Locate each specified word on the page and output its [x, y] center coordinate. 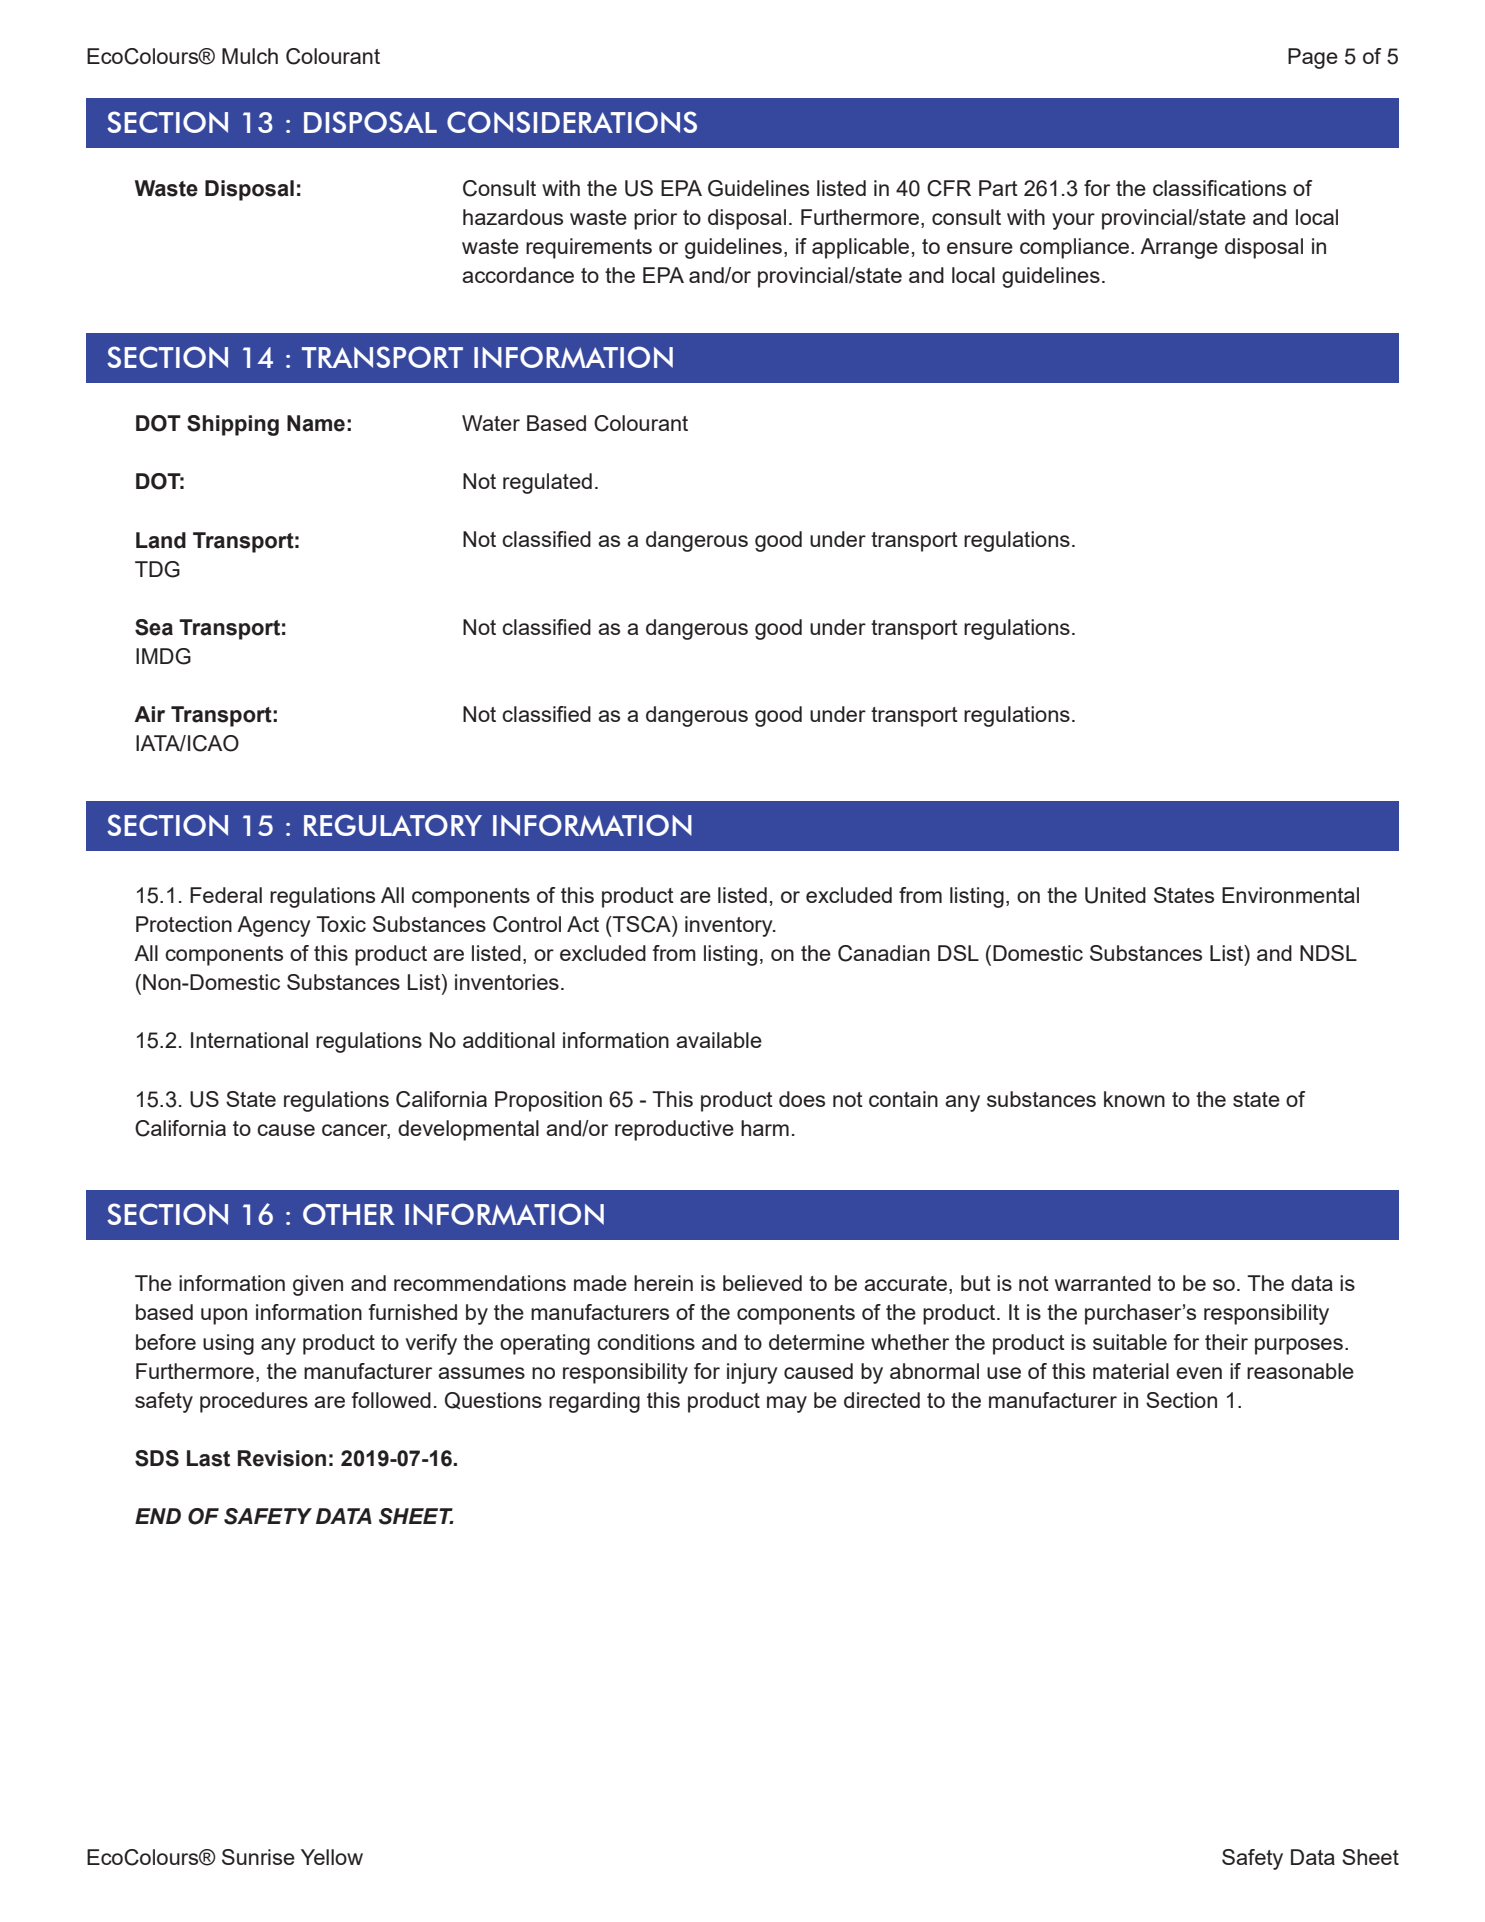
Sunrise [258, 1857]
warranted [1103, 1283]
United [1115, 895]
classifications [1219, 188]
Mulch [250, 56]
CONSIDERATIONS [572, 122]
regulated [547, 483]
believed [762, 1283]
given [318, 1285]
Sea [154, 627]
